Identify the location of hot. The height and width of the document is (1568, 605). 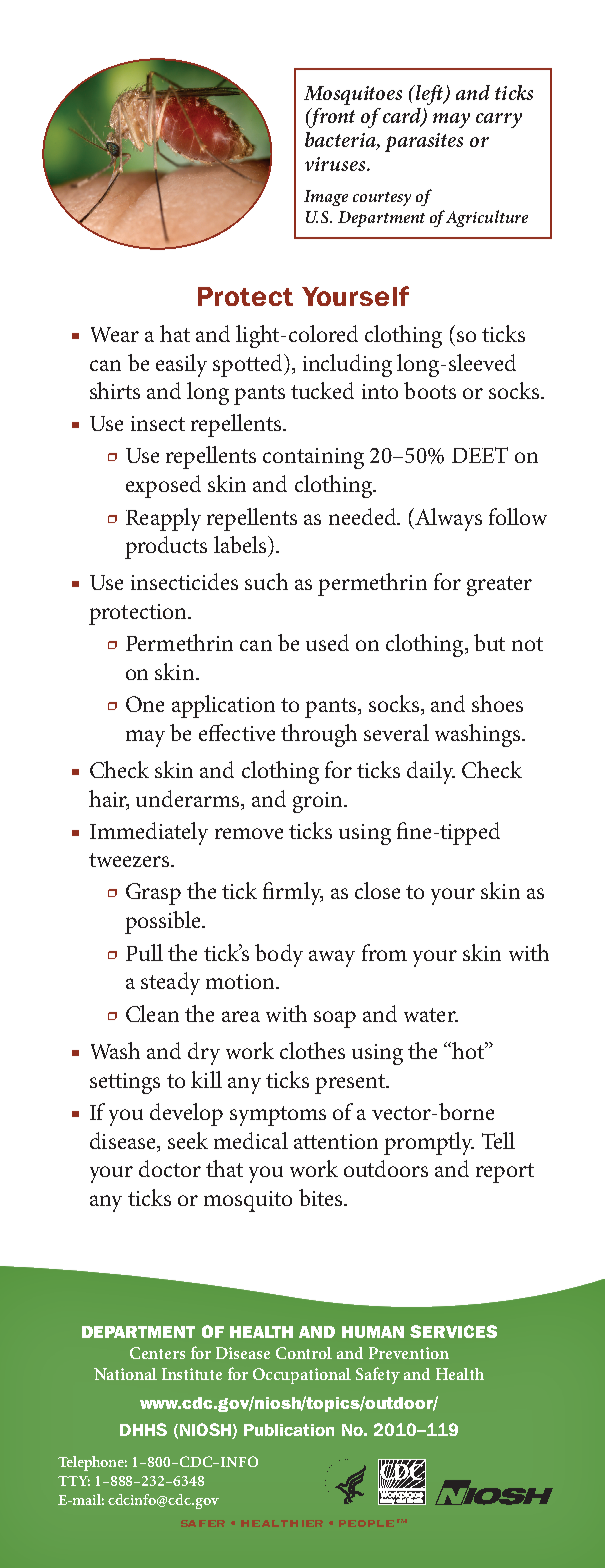
(469, 1050).
